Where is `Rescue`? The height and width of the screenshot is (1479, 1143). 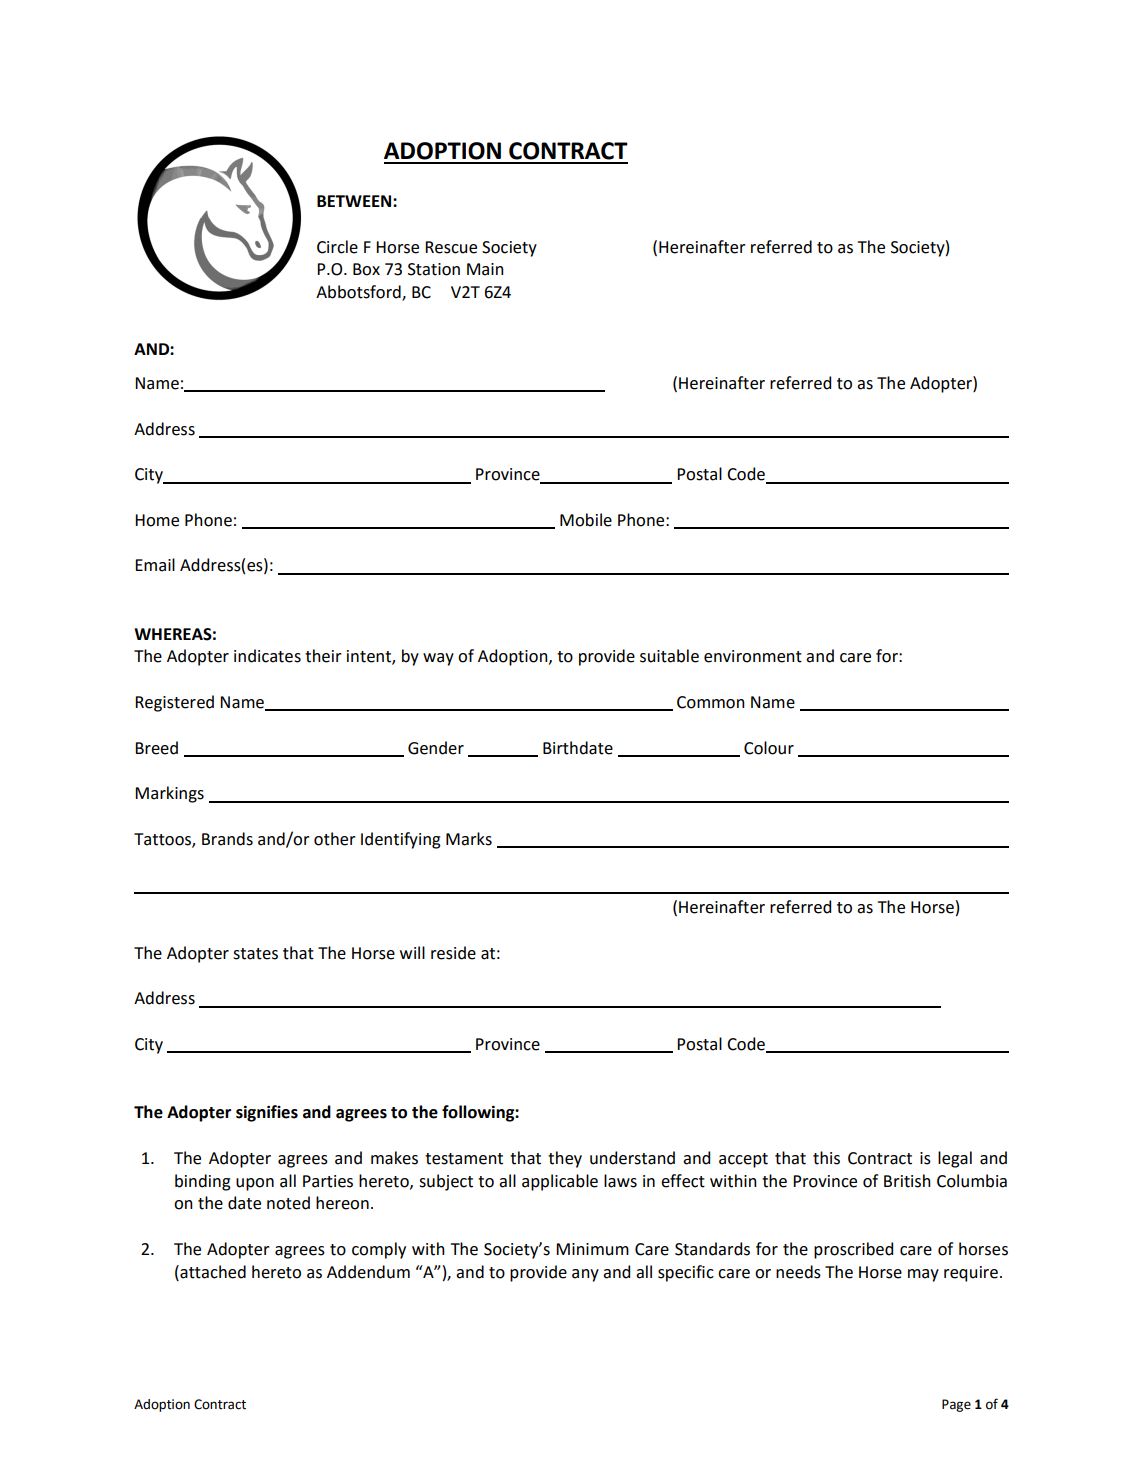 Rescue is located at coordinates (451, 247).
